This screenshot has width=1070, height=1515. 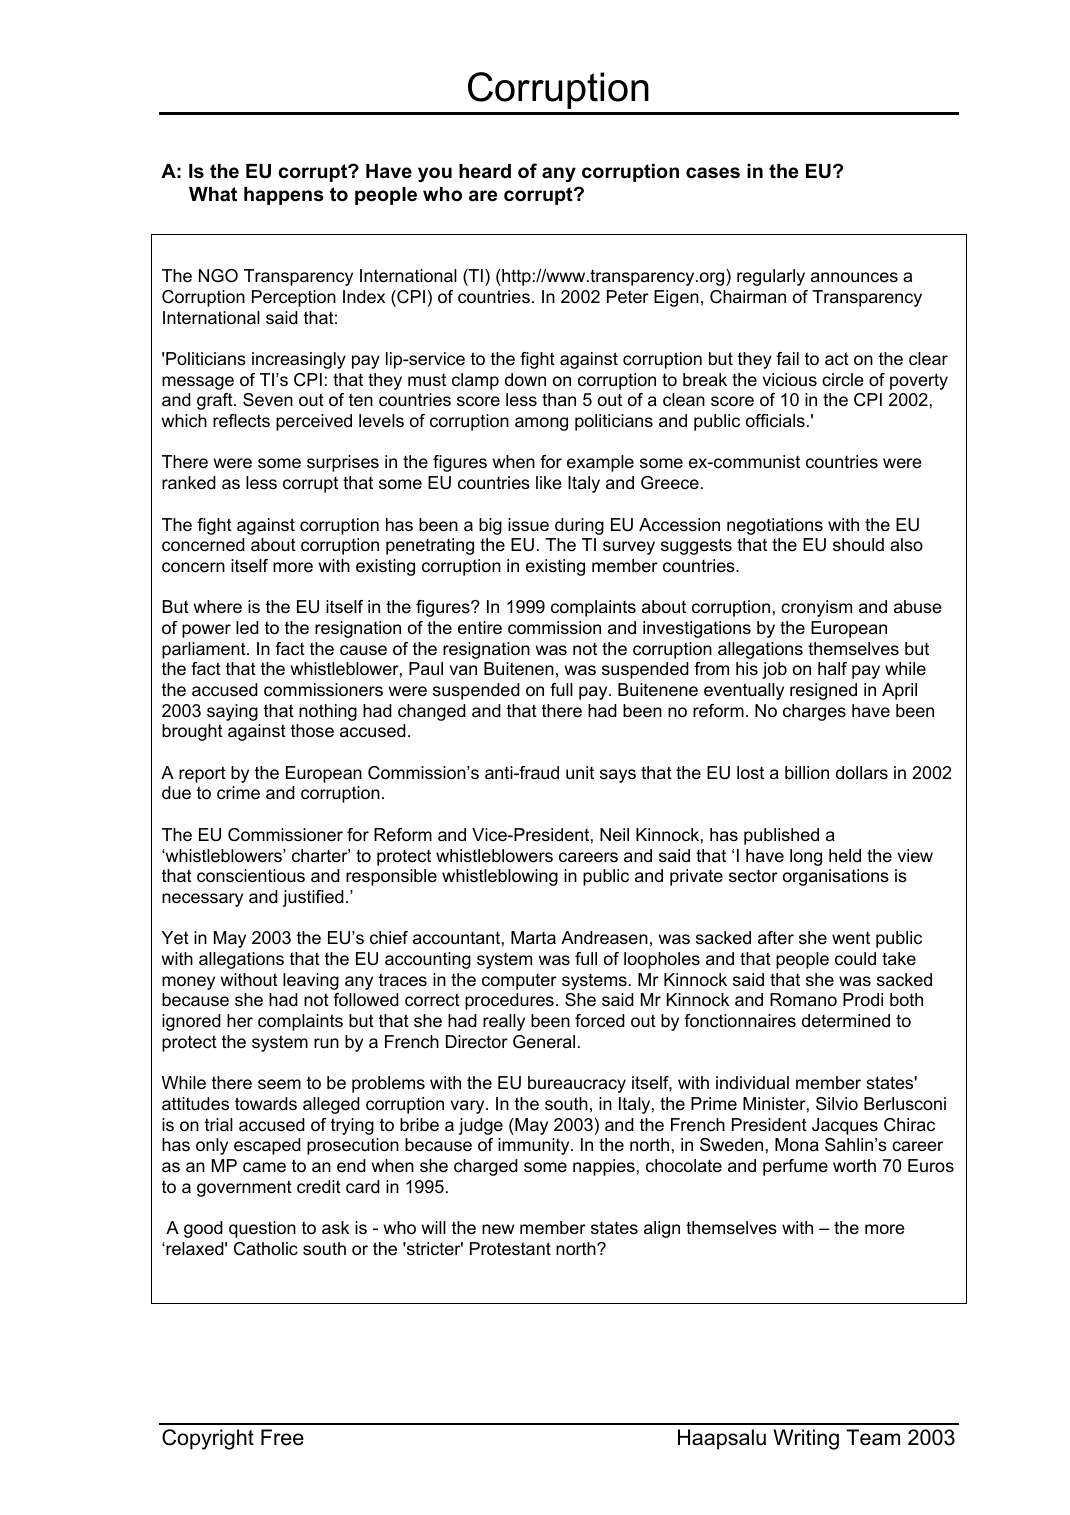 What do you see at coordinates (247, 628) in the screenshot?
I see `led` at bounding box center [247, 628].
